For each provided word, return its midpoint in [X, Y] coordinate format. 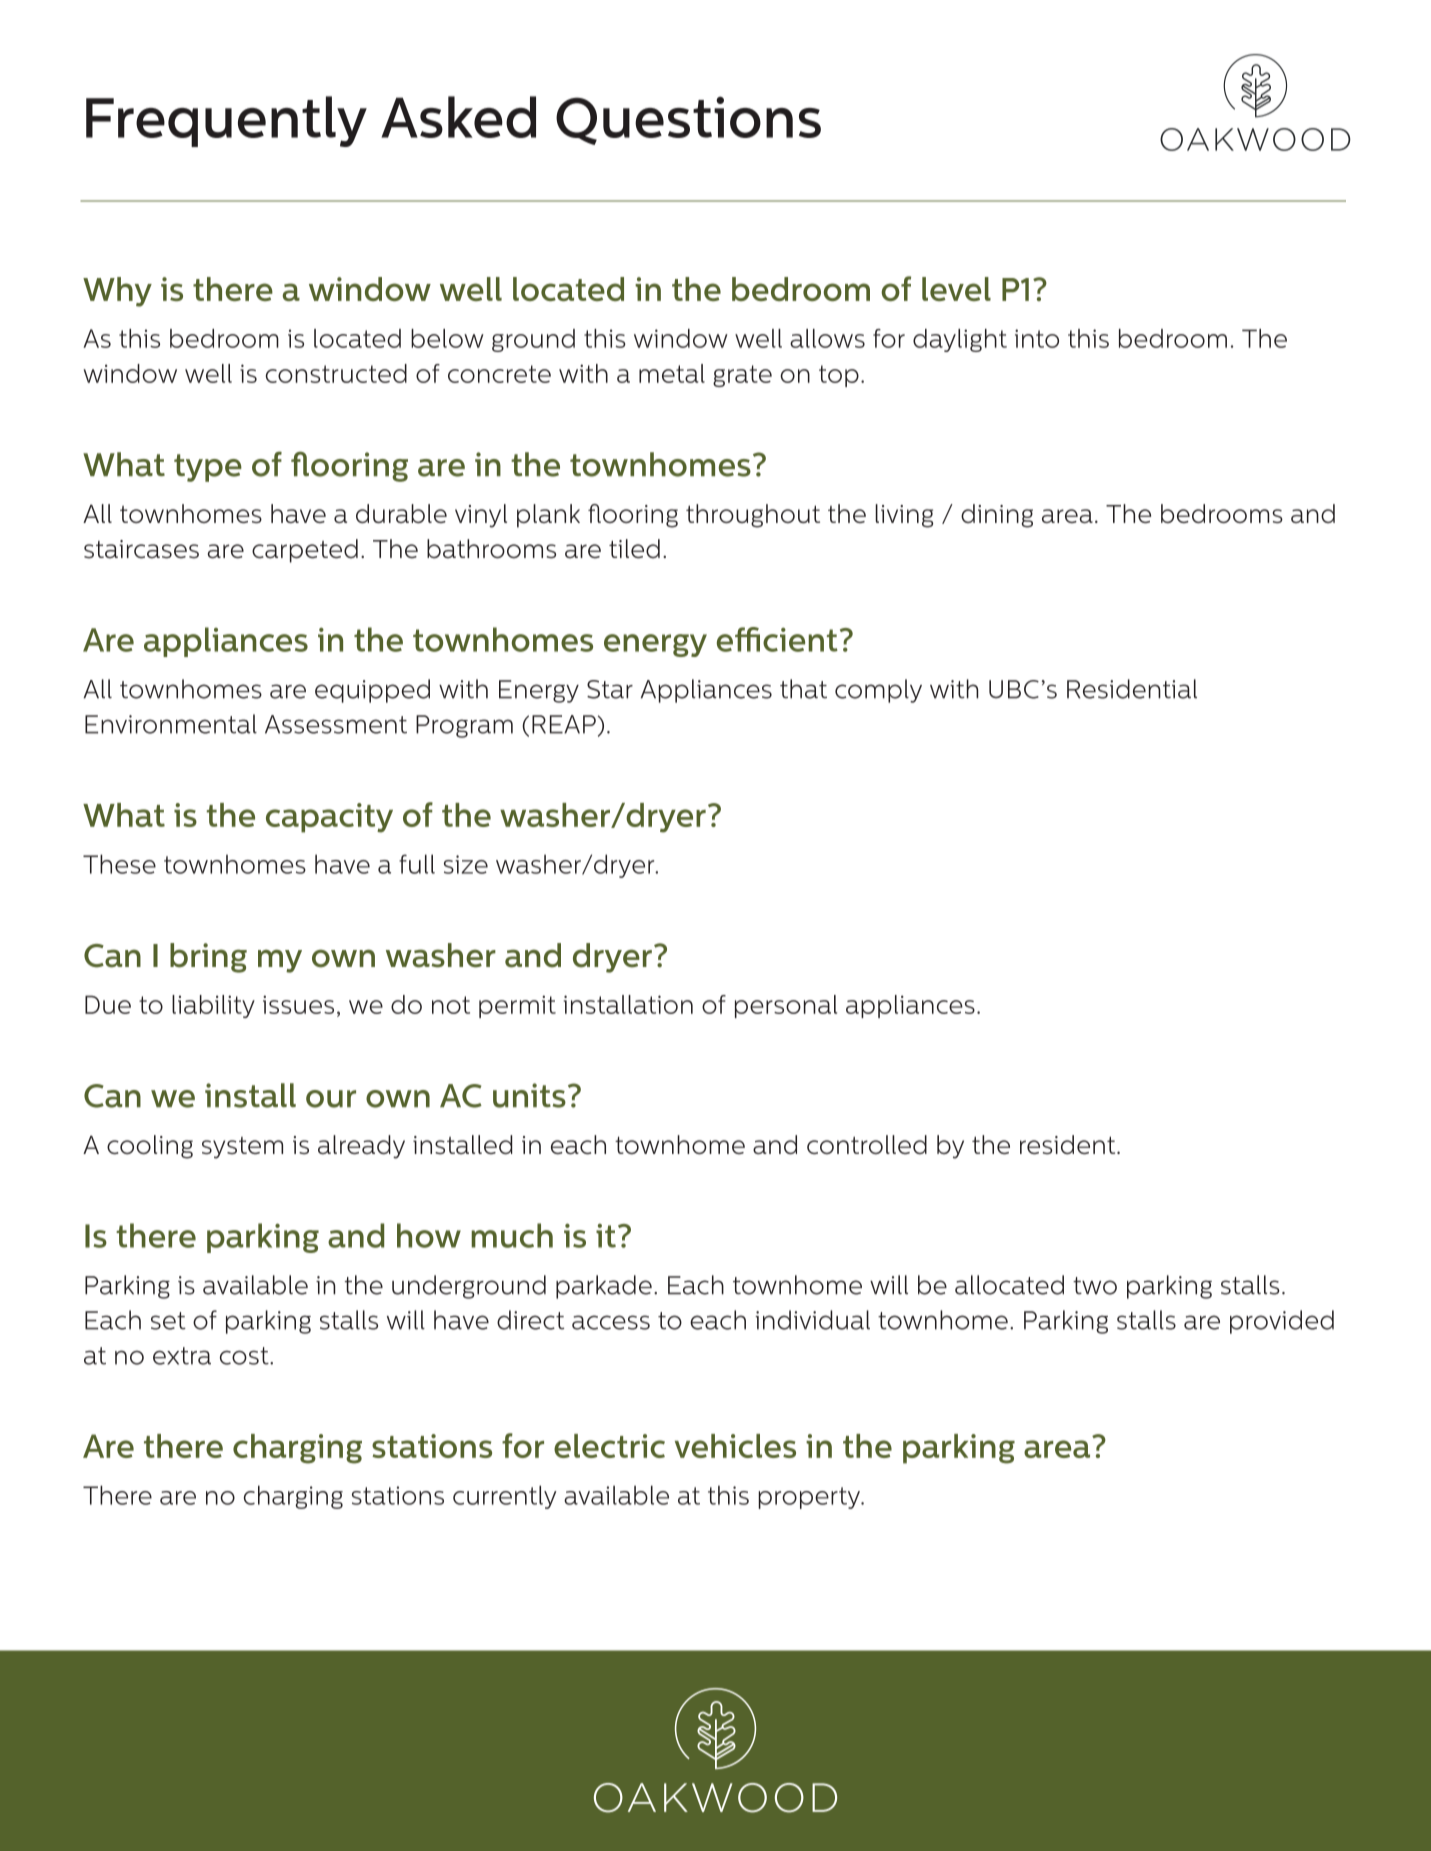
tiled [634, 549]
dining [997, 516]
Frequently [226, 121]
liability [213, 1006]
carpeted [305, 551]
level [956, 289]
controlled [867, 1144]
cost [245, 1356]
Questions [688, 120]
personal [786, 1006]
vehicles [735, 1446]
